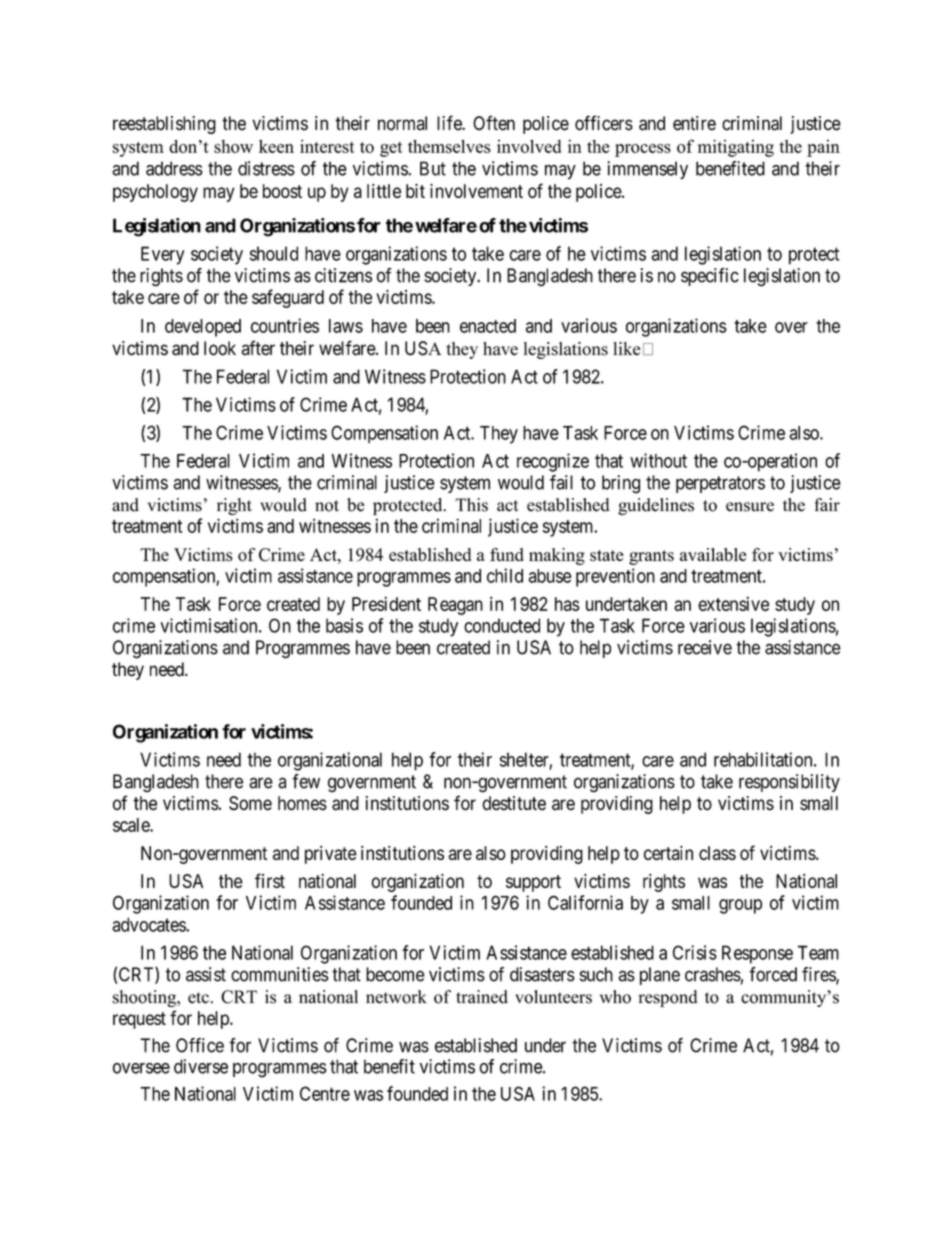  Describe the element at coordinates (736, 148) in the image. I see `mitigating` at that location.
